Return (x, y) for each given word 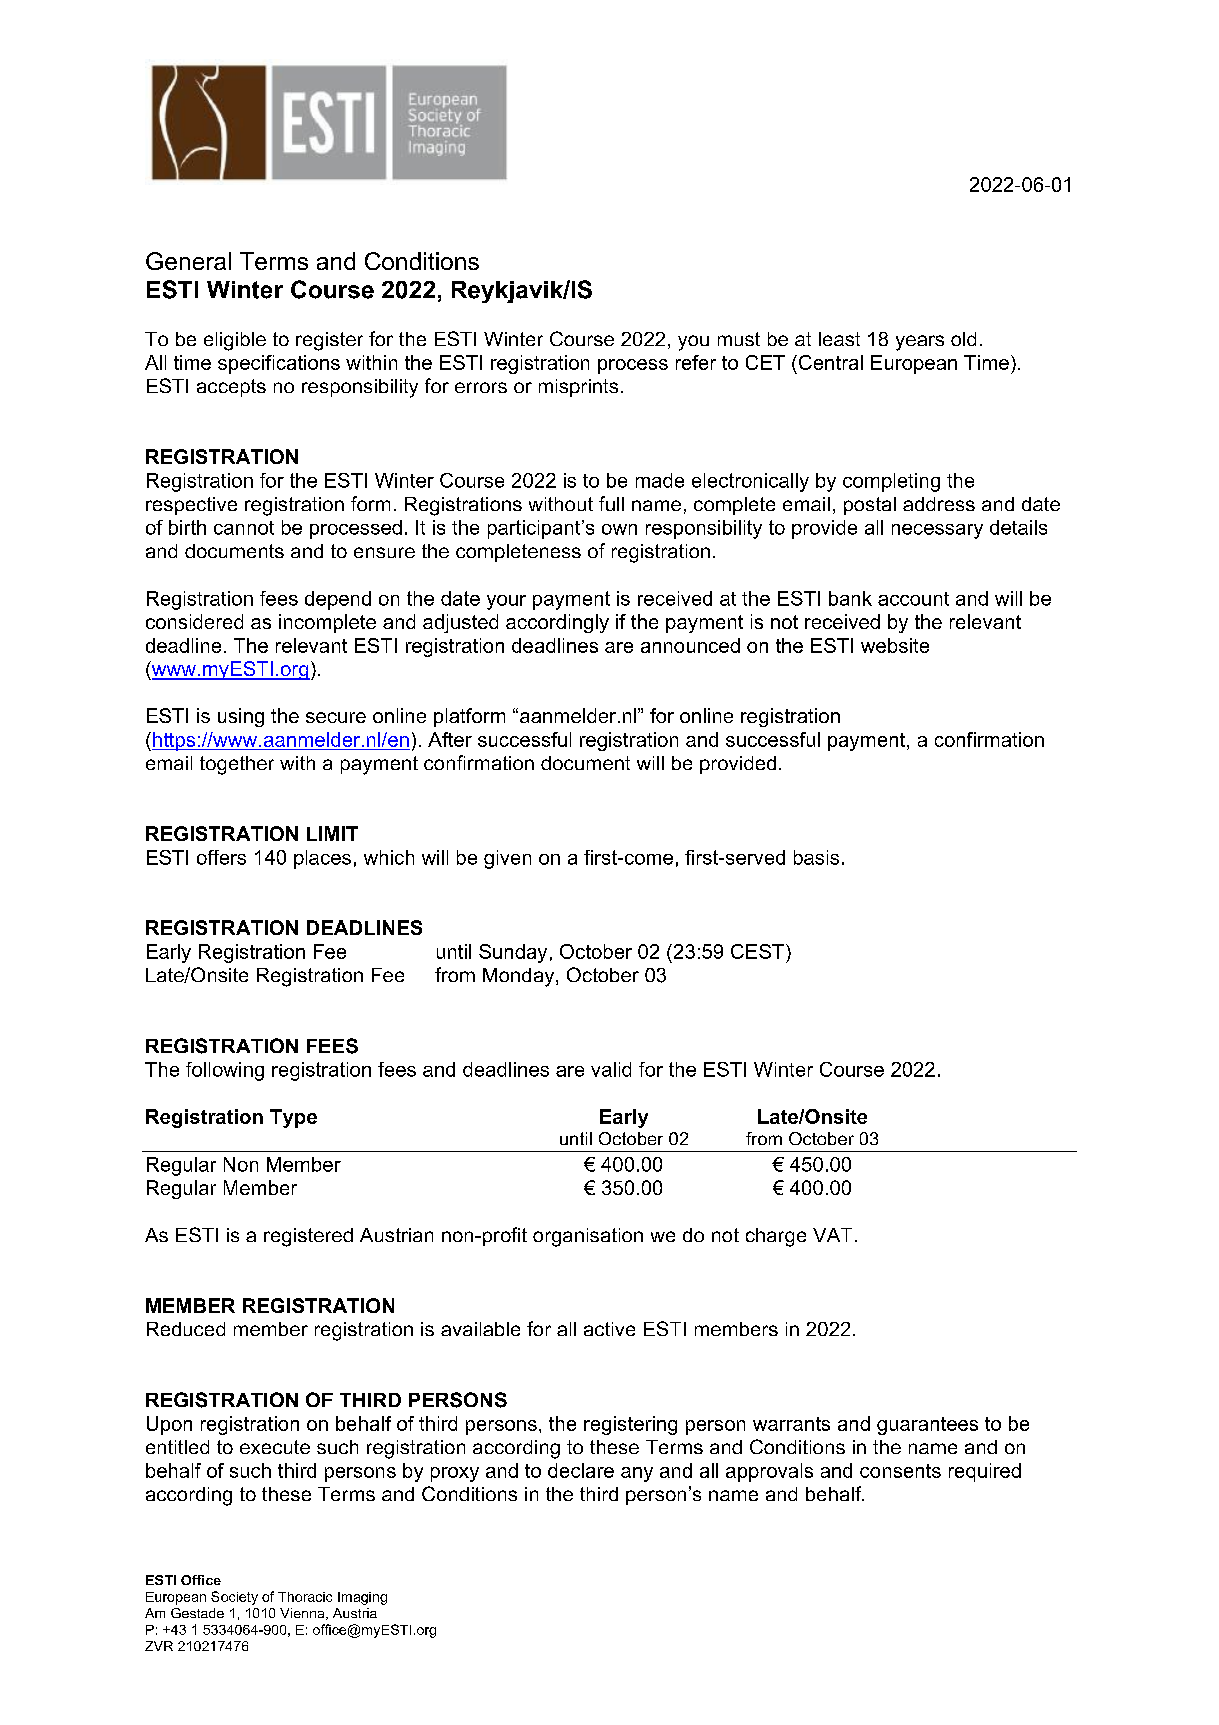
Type (293, 1118)
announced (690, 645)
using (241, 717)
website (895, 645)
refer (696, 362)
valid (611, 1069)
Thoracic (305, 1597)
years (920, 343)
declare (581, 1470)
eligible (235, 341)
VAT (832, 1235)
